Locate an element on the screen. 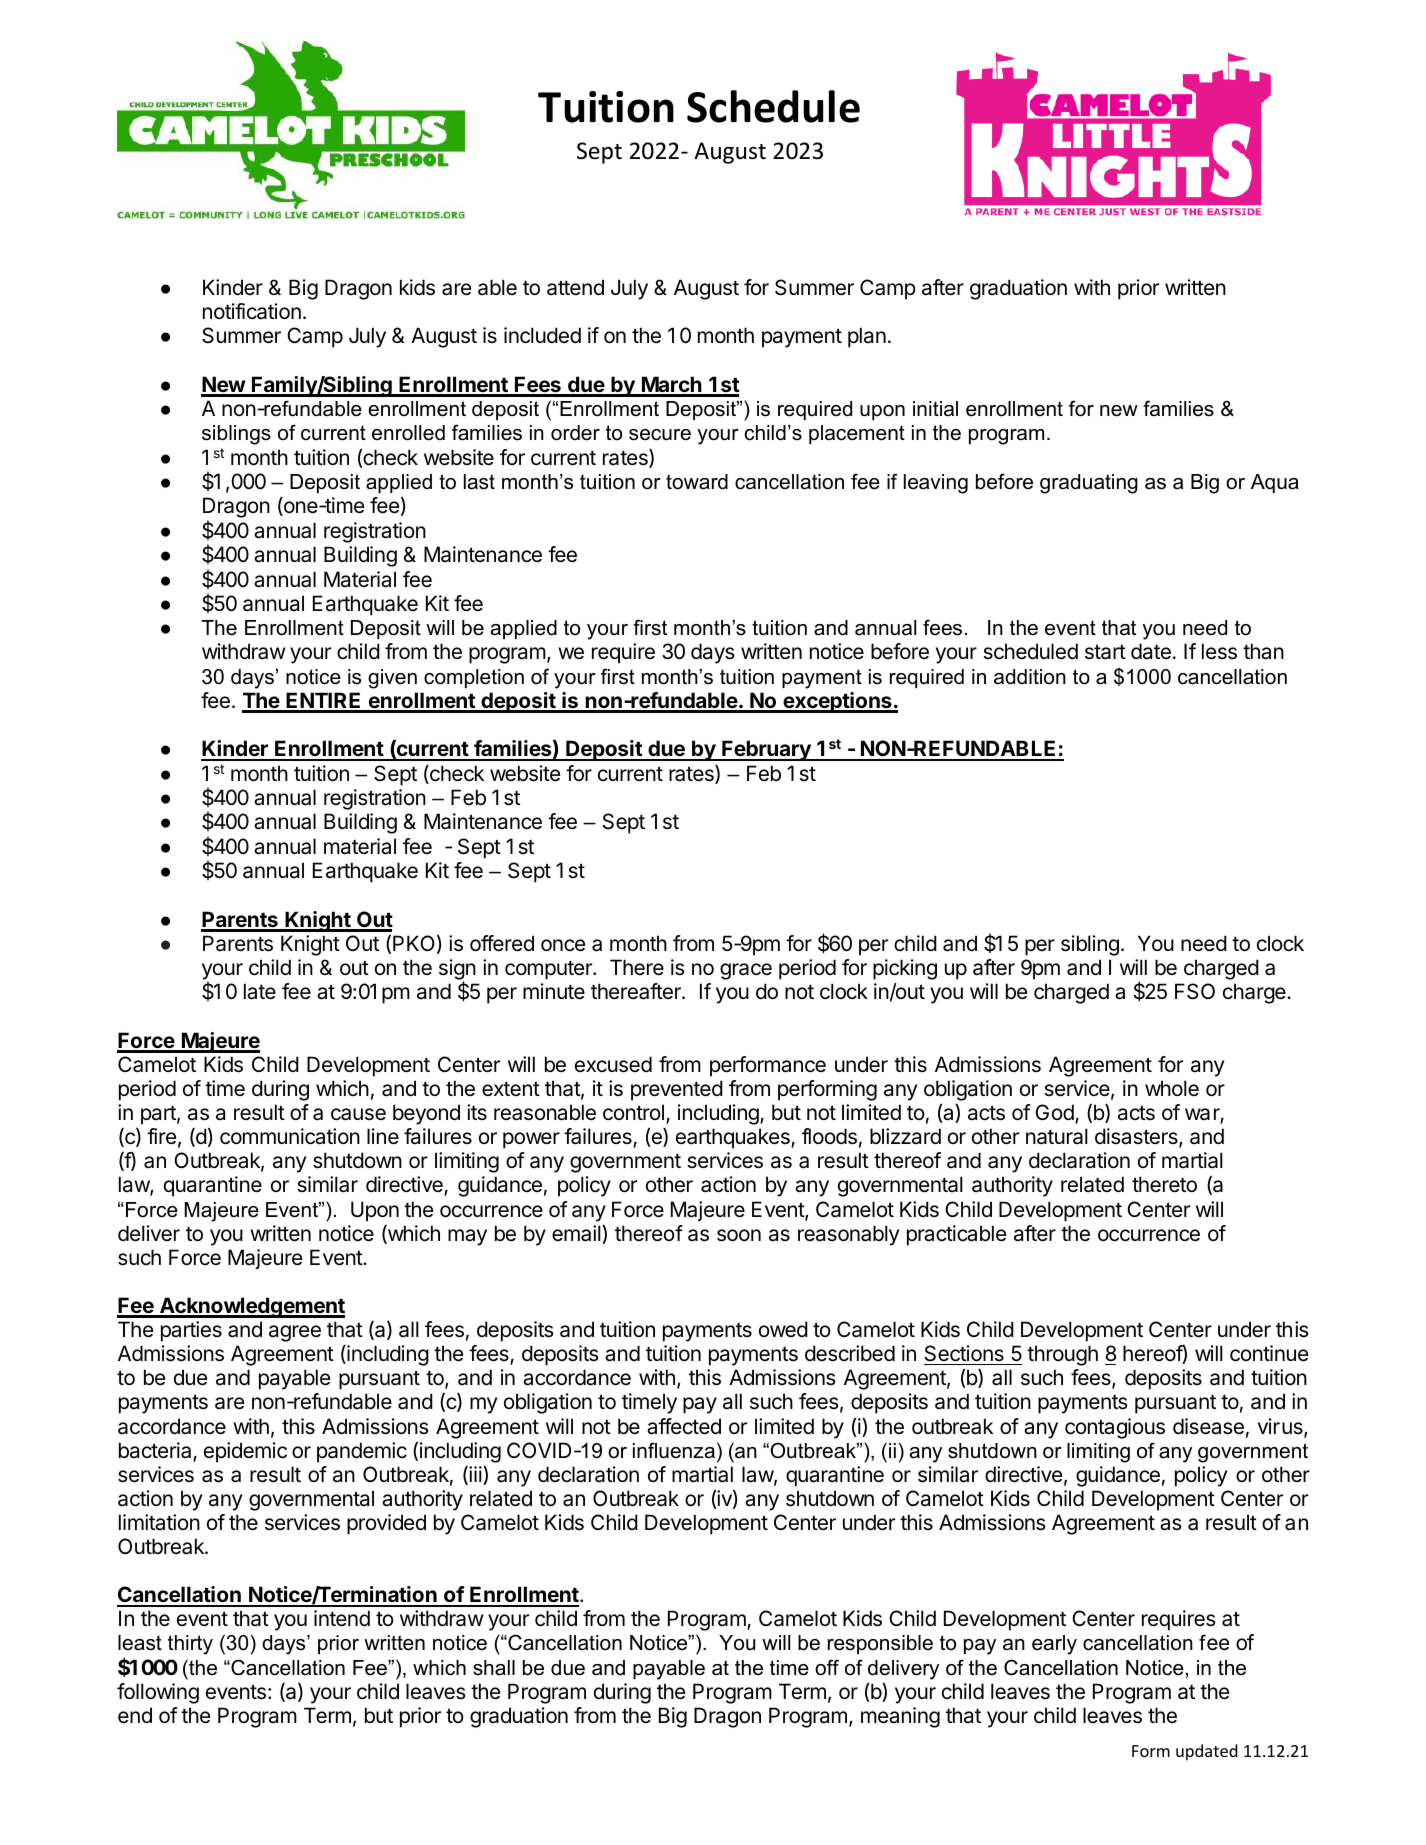 The height and width of the screenshot is (1845, 1426). initial is located at coordinates (935, 409).
